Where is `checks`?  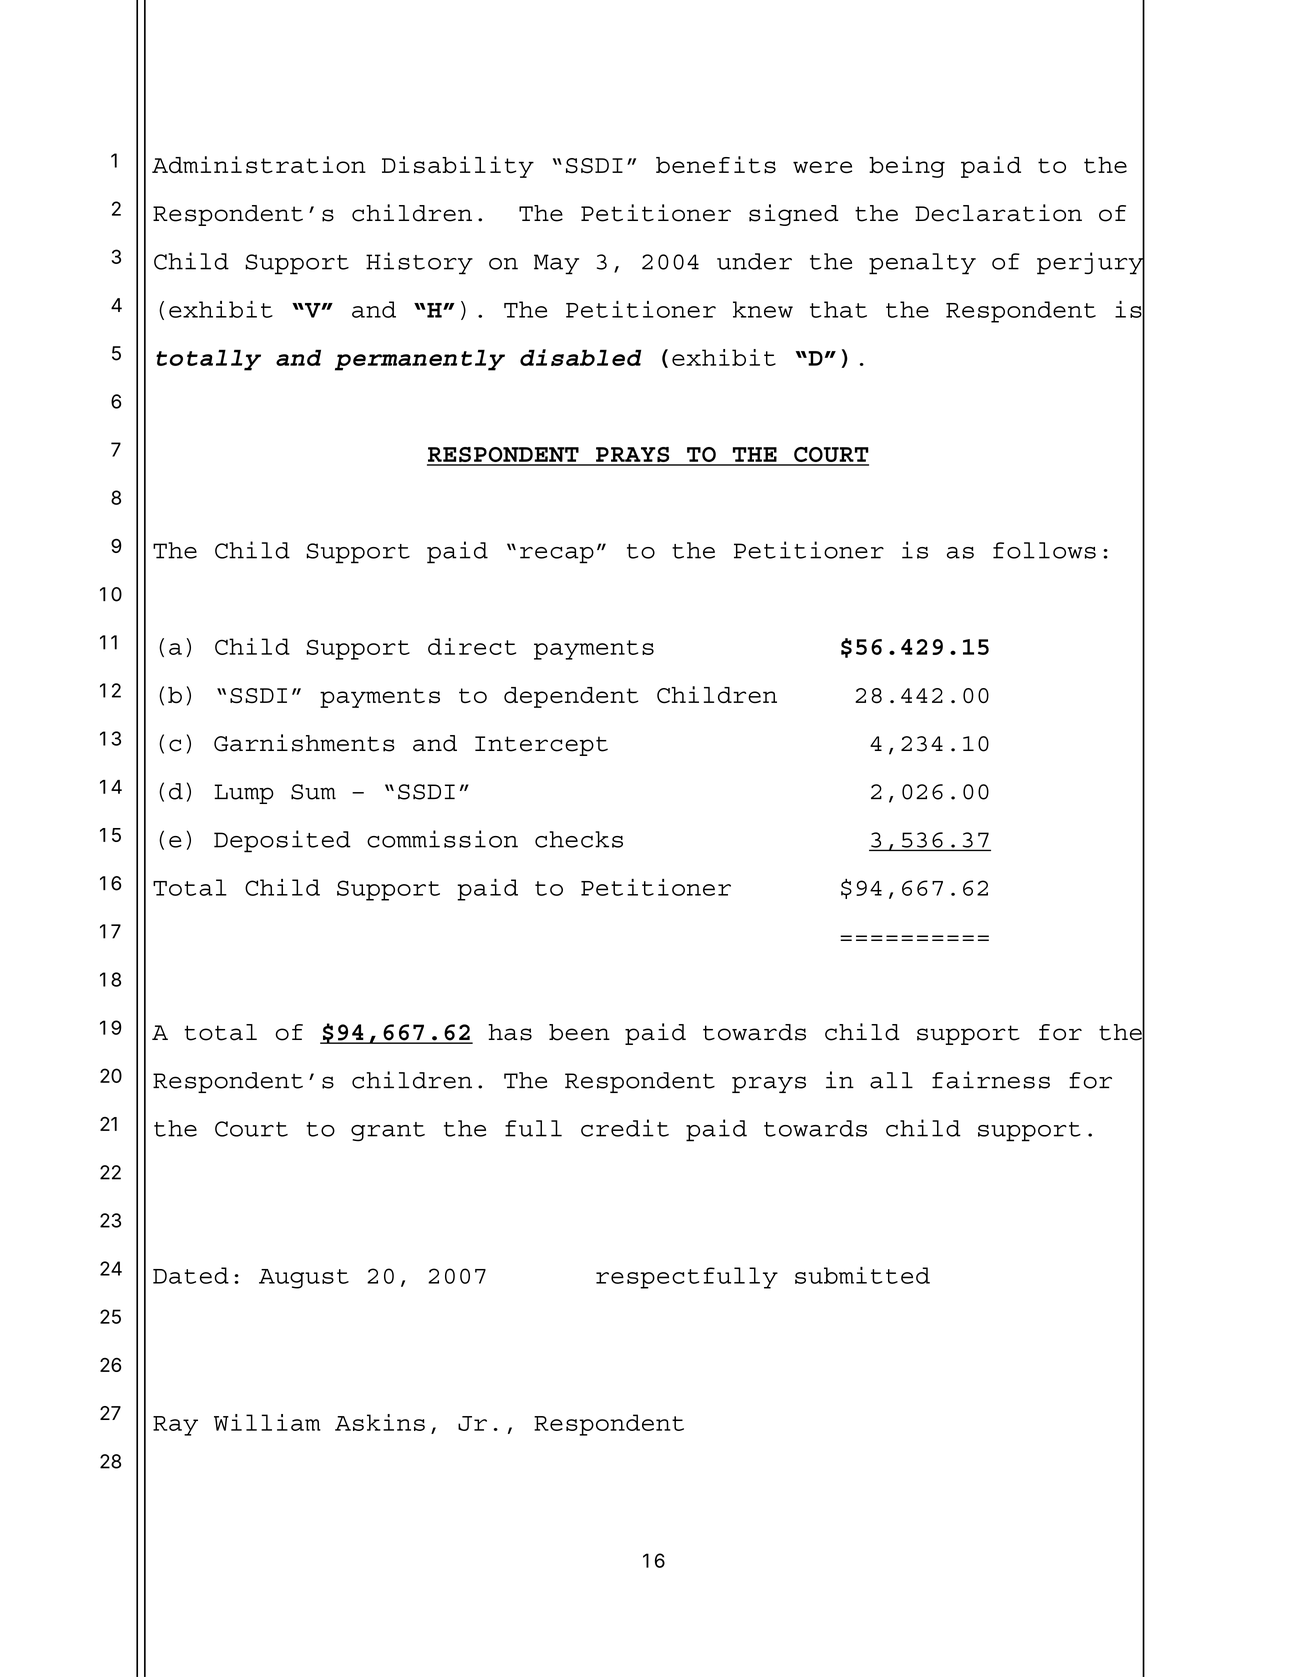 checks is located at coordinates (579, 839).
